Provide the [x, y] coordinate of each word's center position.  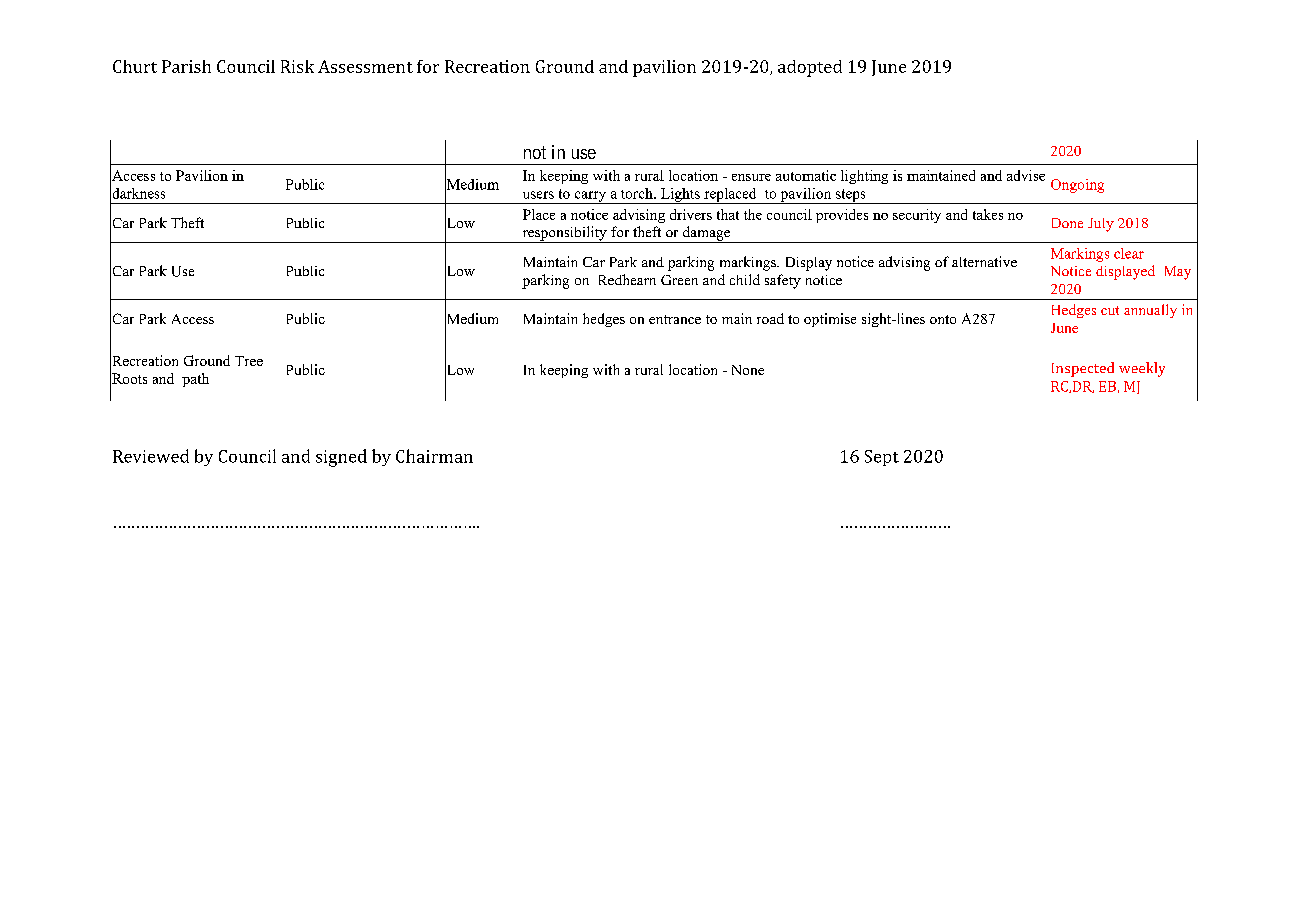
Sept [882, 458]
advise [1026, 175]
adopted [810, 68]
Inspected [1083, 369]
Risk [297, 66]
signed [341, 458]
